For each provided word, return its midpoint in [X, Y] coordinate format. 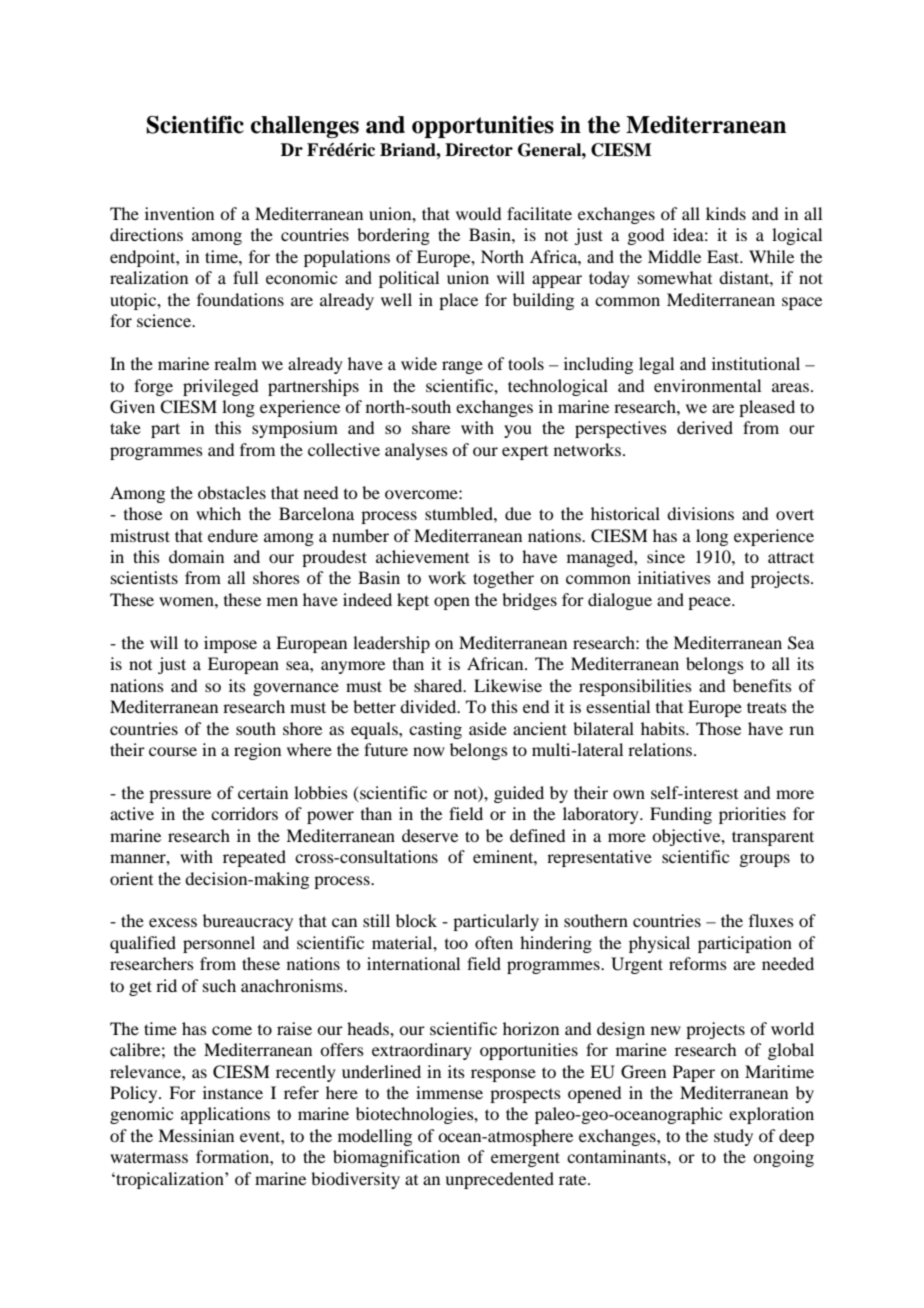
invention [179, 213]
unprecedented [499, 1180]
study [733, 1137]
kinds [726, 213]
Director [479, 150]
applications [225, 1115]
